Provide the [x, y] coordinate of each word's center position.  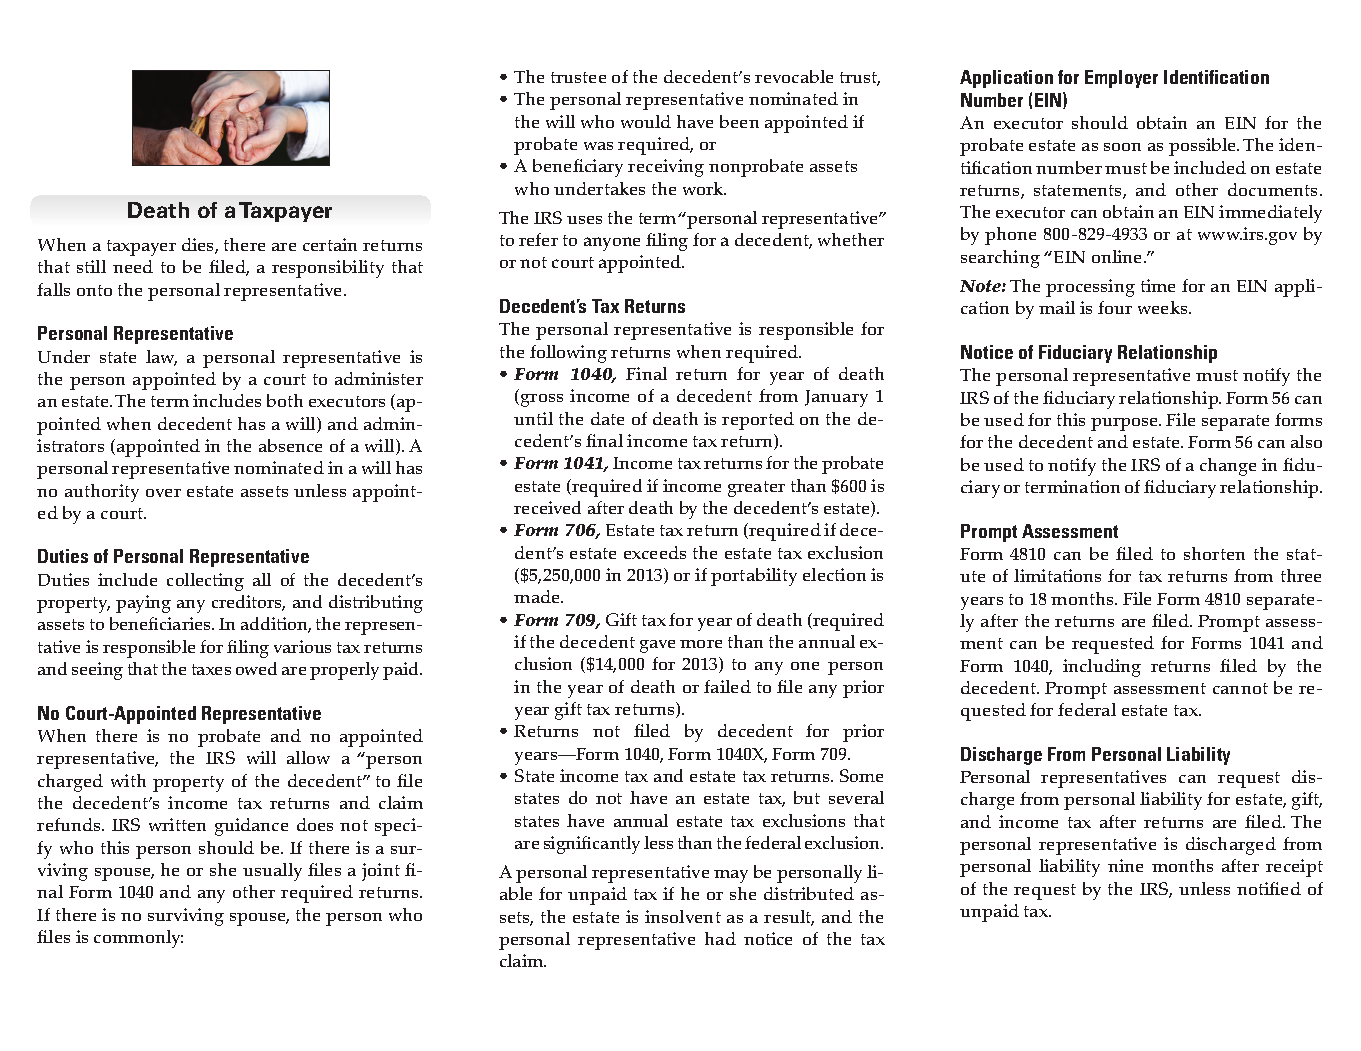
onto [94, 290]
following [568, 354]
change [1228, 467]
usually [272, 872]
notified [1269, 888]
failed [727, 686]
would [646, 121]
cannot [1240, 688]
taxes [211, 669]
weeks [1164, 307]
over [163, 493]
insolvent [683, 916]
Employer [1121, 79]
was [598, 146]
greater [756, 489]
